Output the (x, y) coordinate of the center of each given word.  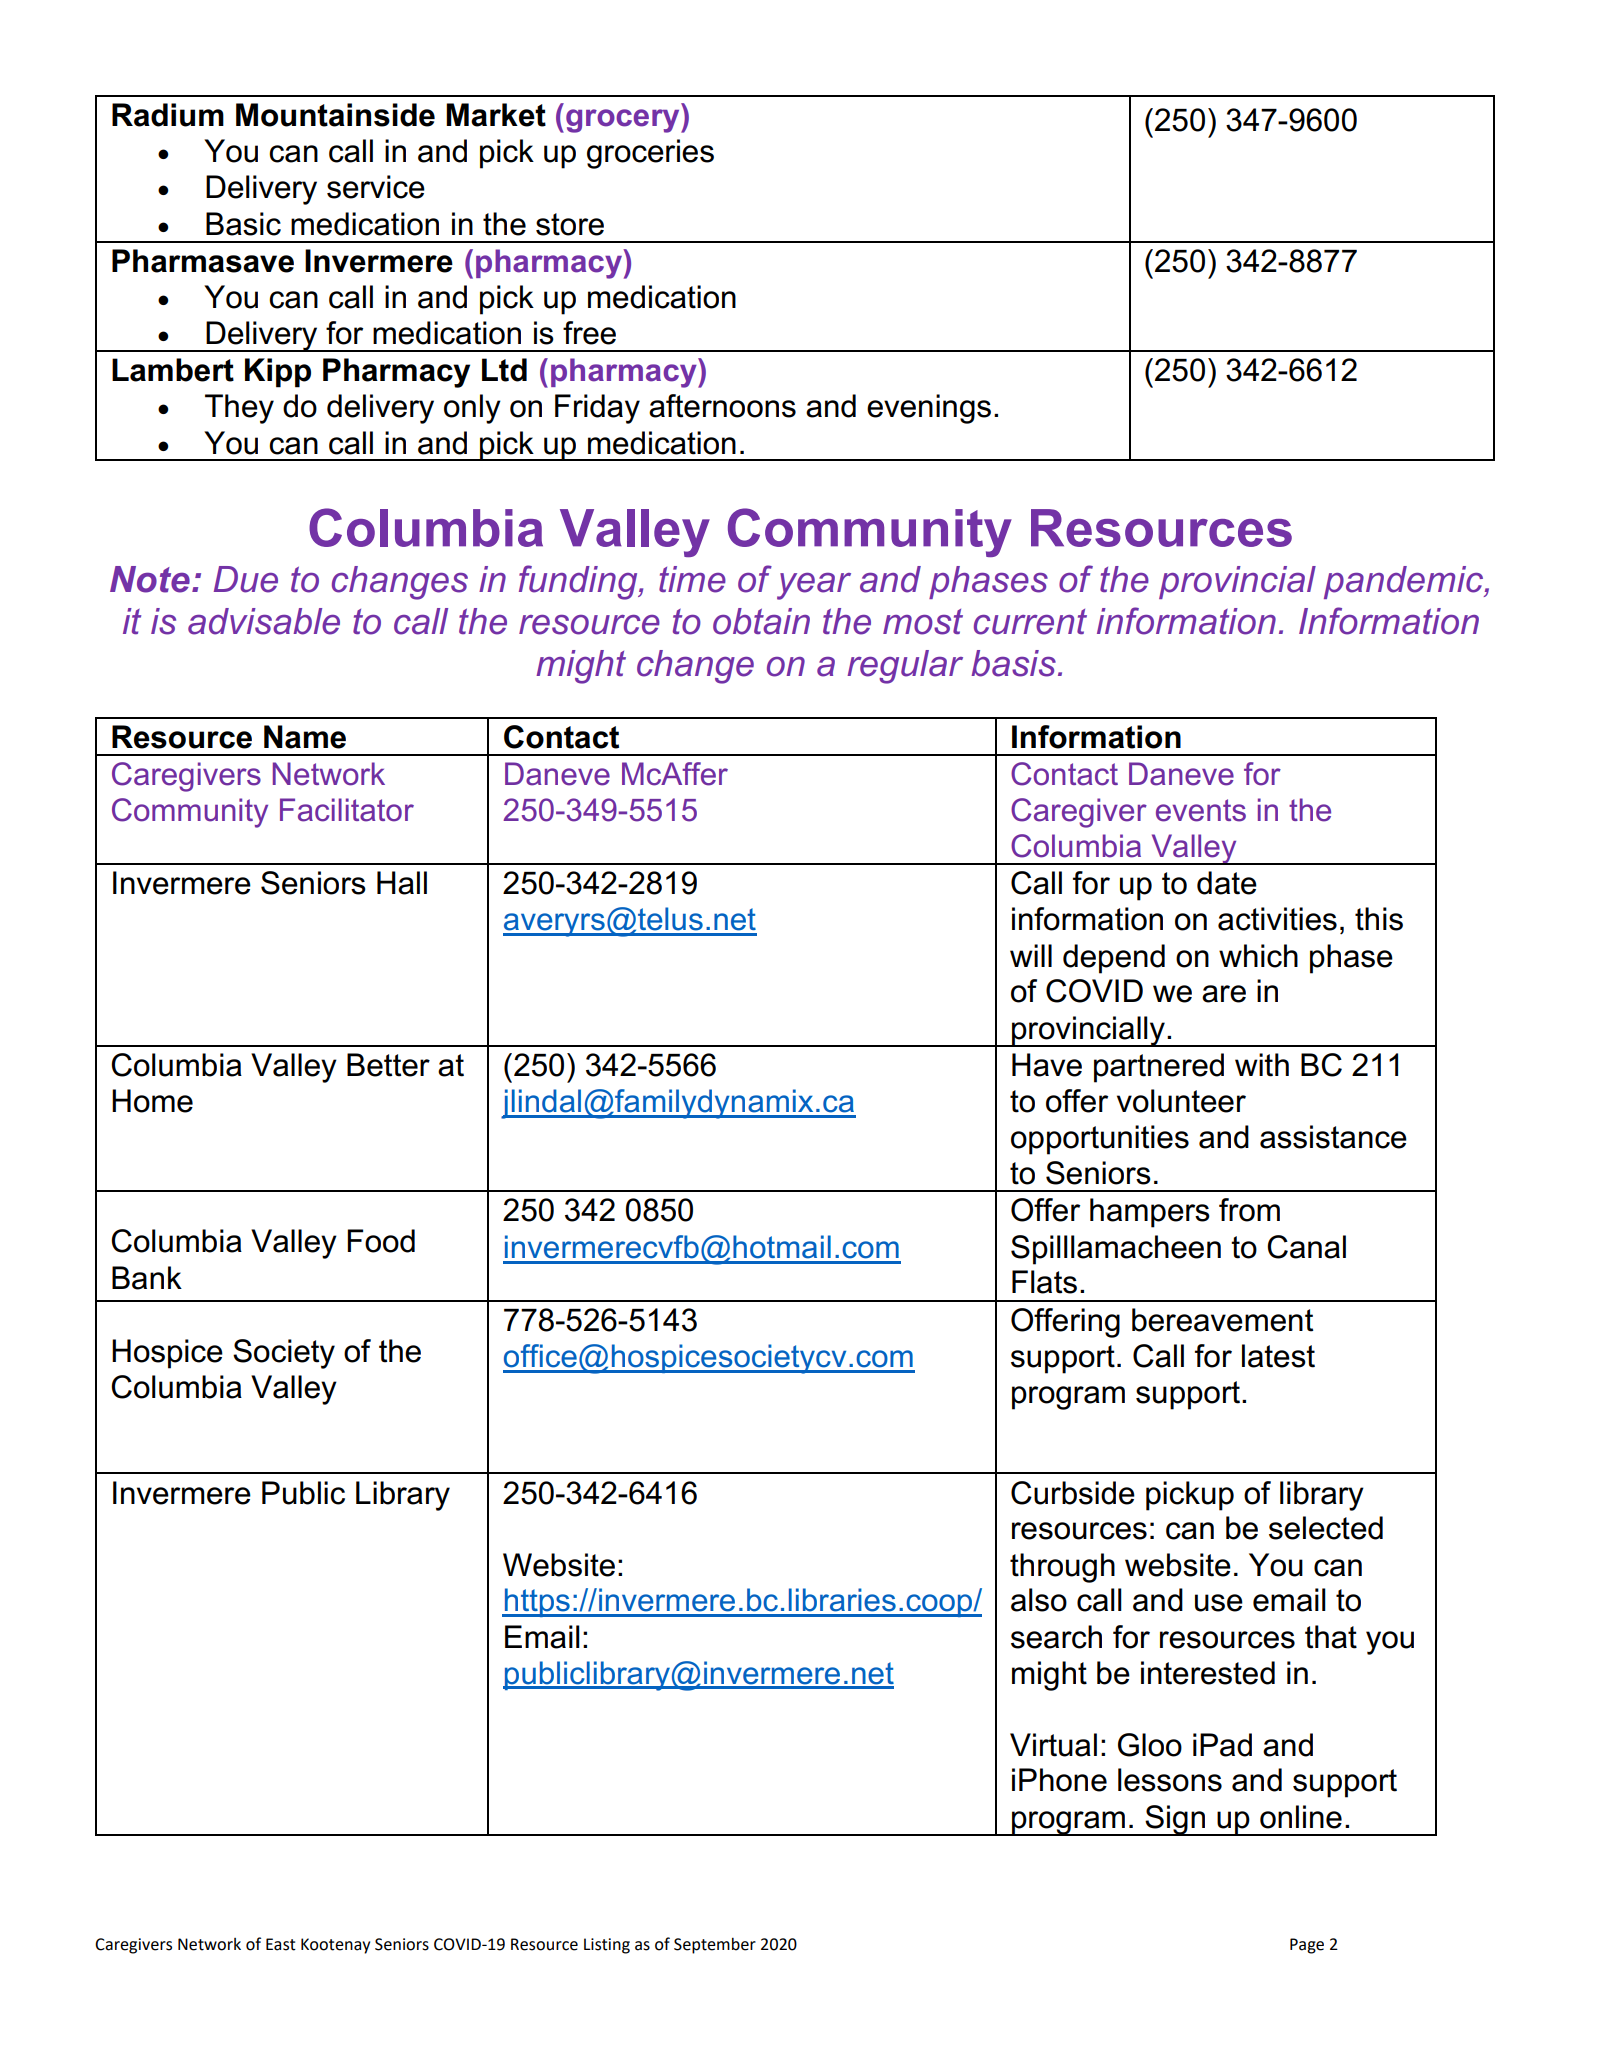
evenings (929, 409)
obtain (761, 621)
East (281, 1944)
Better (388, 1065)
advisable (264, 621)
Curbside (1073, 1493)
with (1262, 1065)
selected (1326, 1528)
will (1031, 955)
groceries (650, 154)
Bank (147, 1278)
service (376, 187)
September (715, 1946)
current (1030, 622)
